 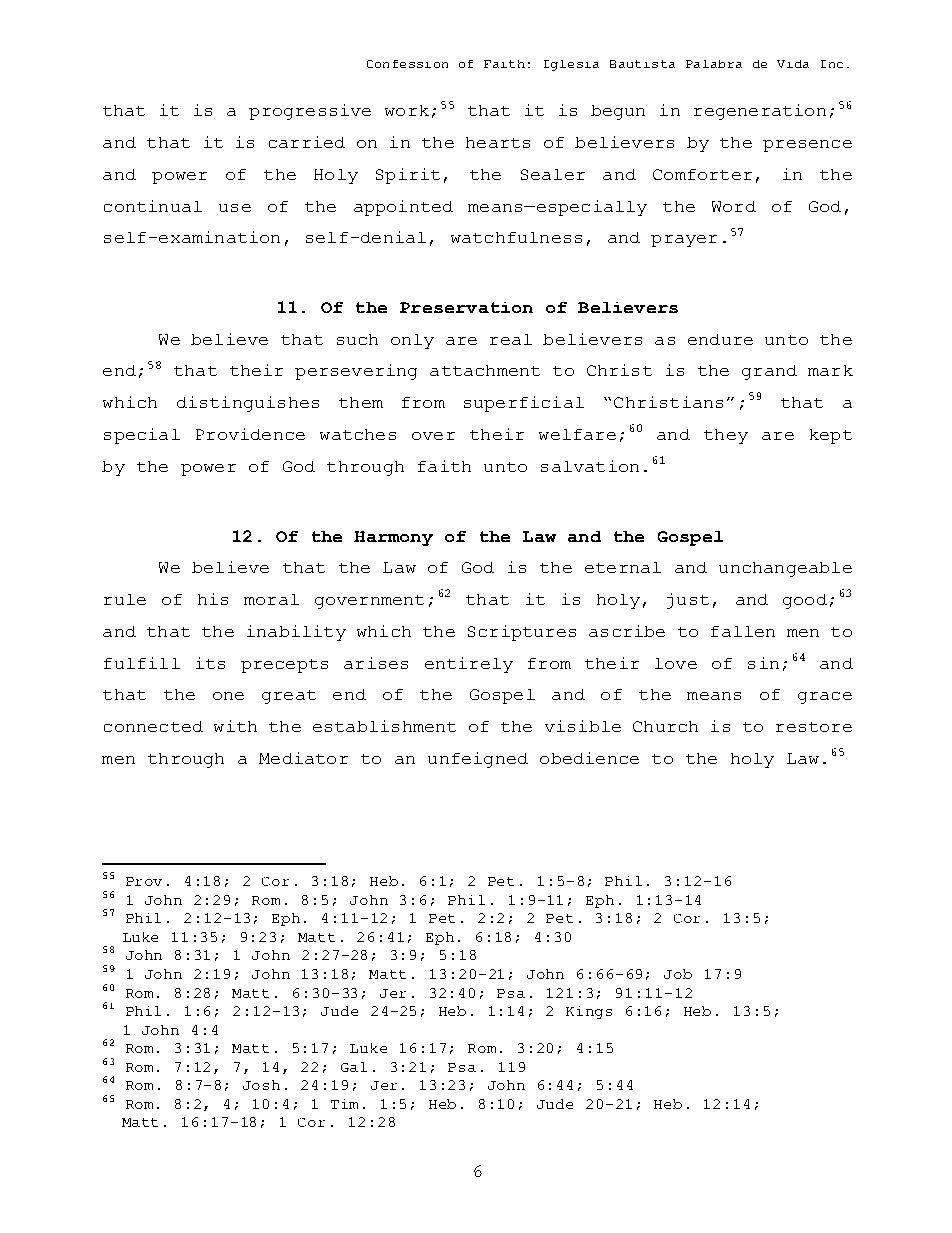 What do you see at coordinates (522, 633) in the page?
I see `Scriptures` at bounding box center [522, 633].
